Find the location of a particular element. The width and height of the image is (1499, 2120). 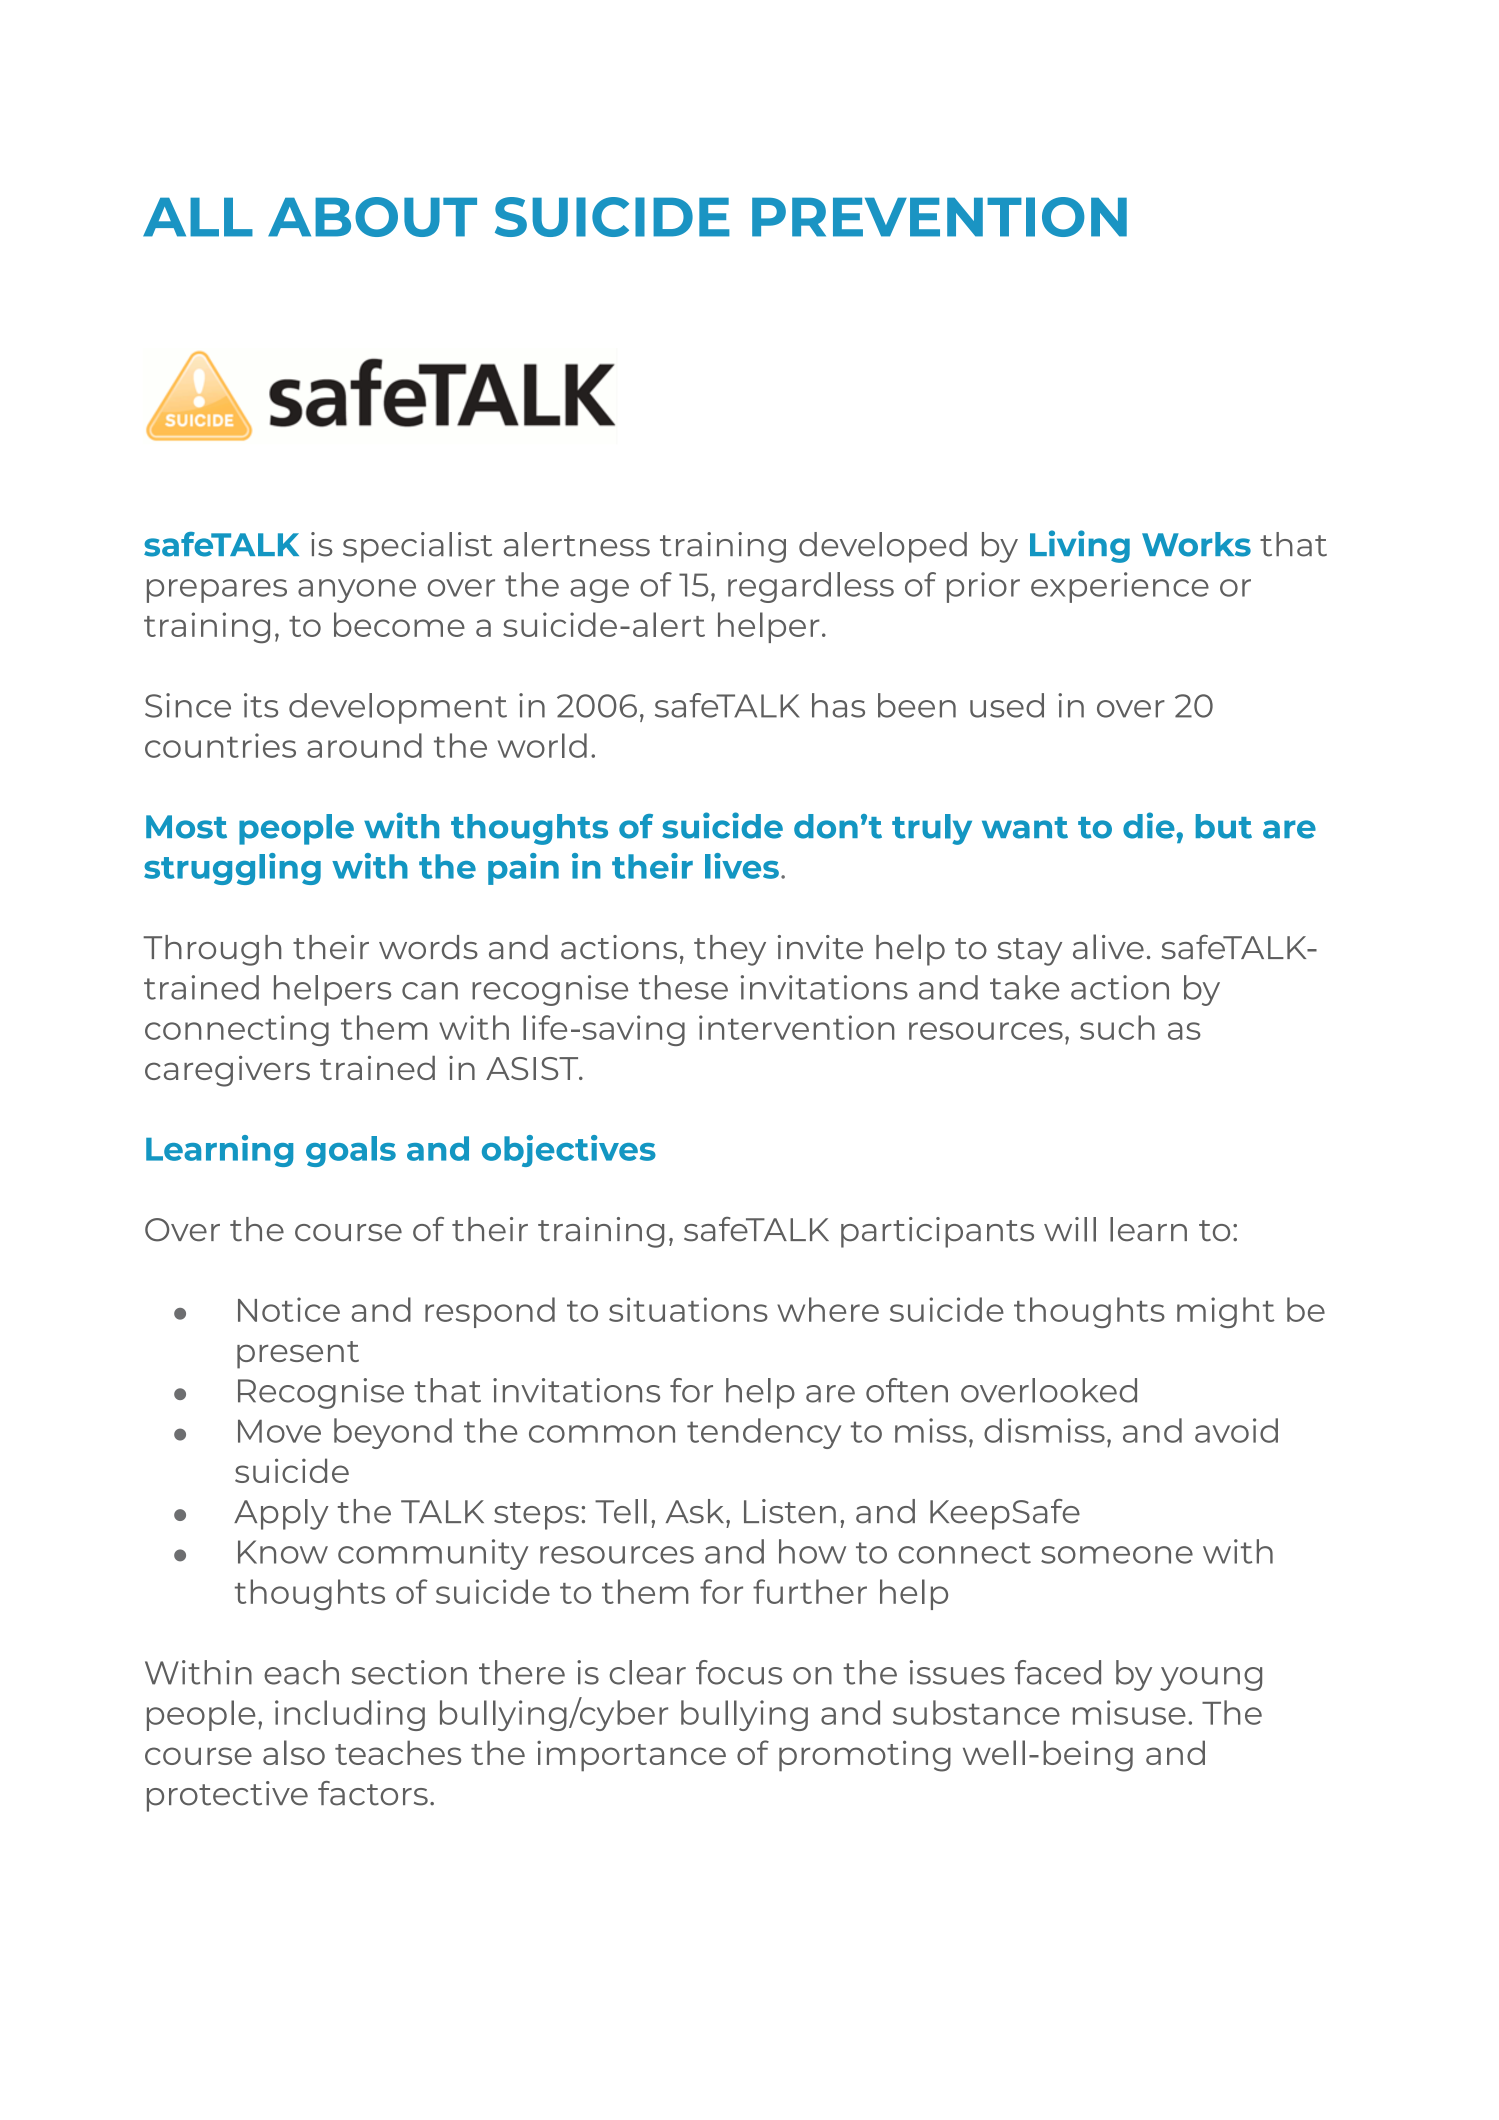

such is located at coordinates (1117, 1027).
